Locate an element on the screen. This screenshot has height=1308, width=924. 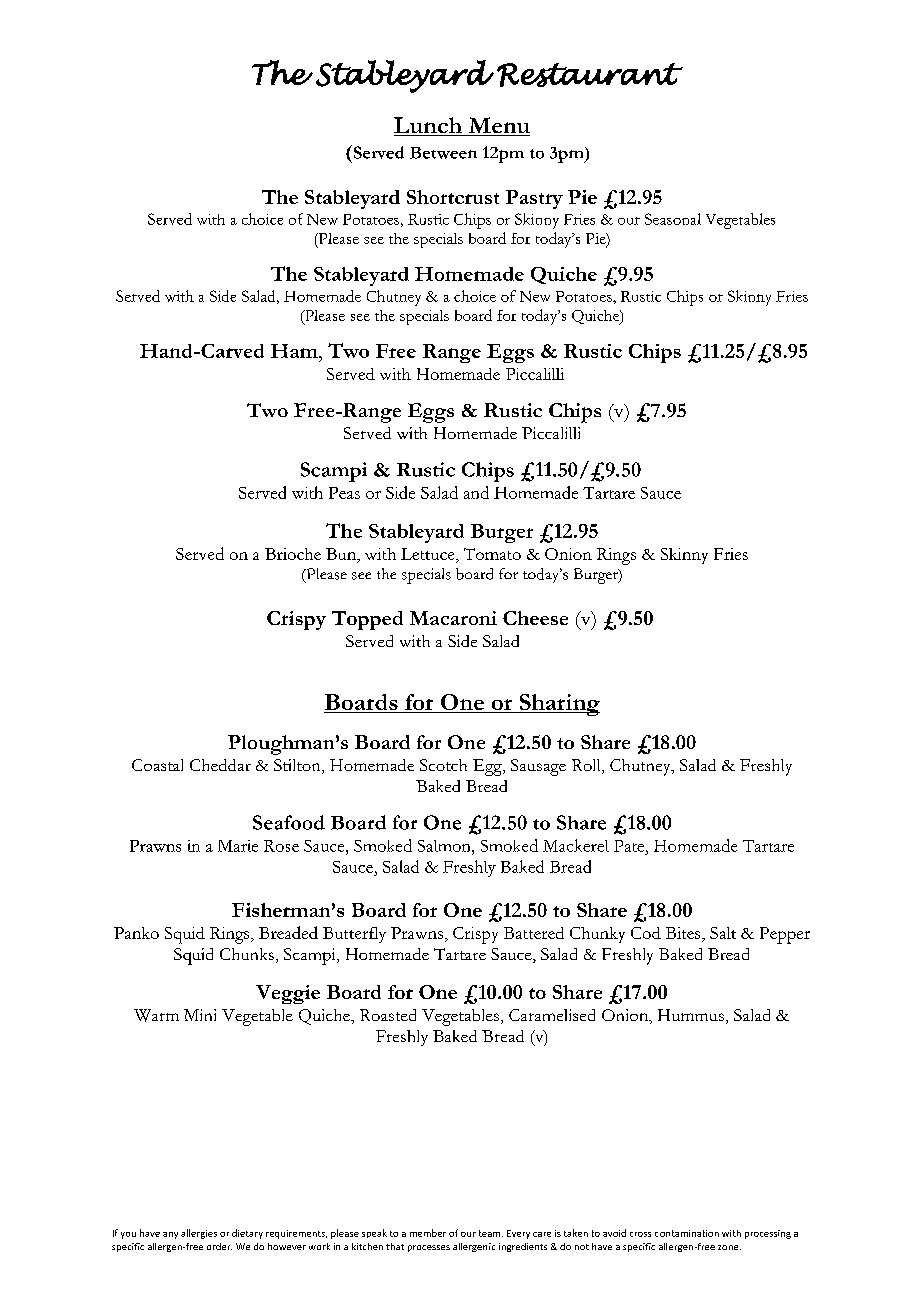
Ham is located at coordinates (295, 351).
